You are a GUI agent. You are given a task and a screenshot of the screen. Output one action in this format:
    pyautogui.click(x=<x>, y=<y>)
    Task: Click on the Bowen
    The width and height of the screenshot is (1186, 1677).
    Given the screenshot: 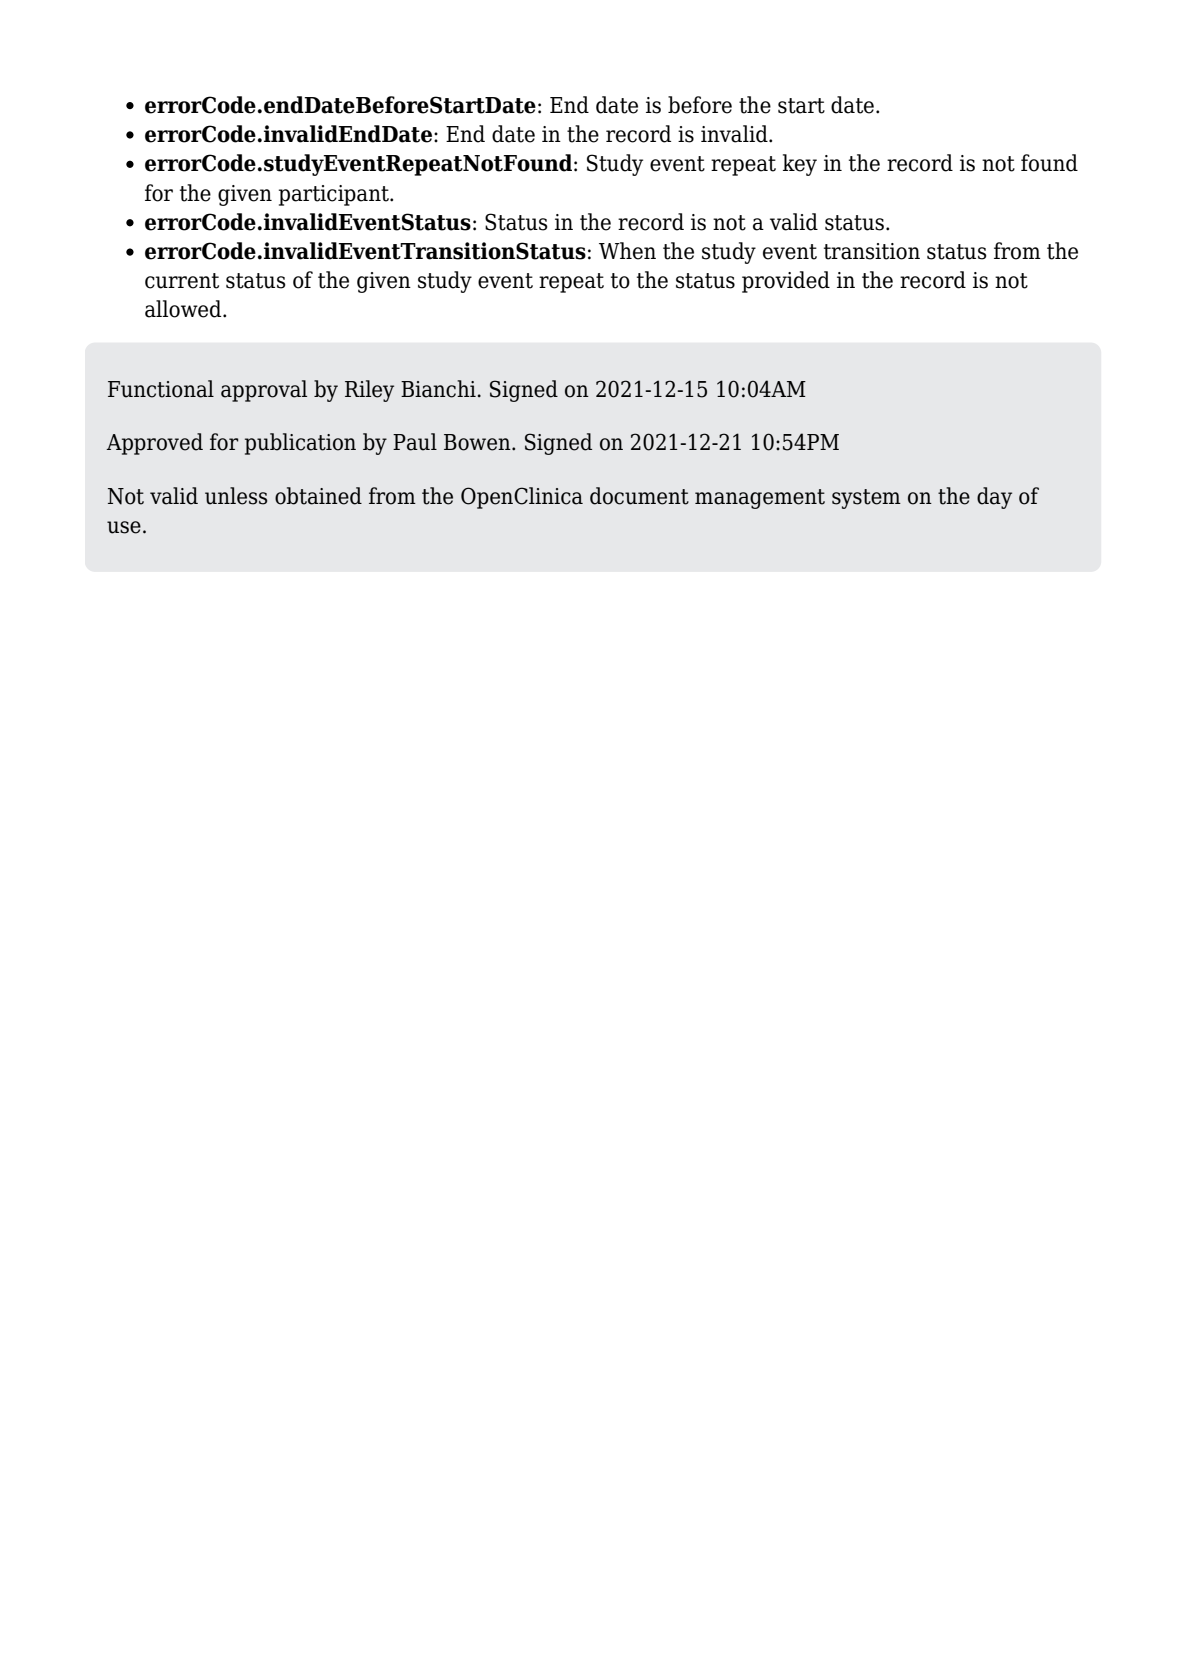 What is the action you would take?
    pyautogui.click(x=478, y=442)
